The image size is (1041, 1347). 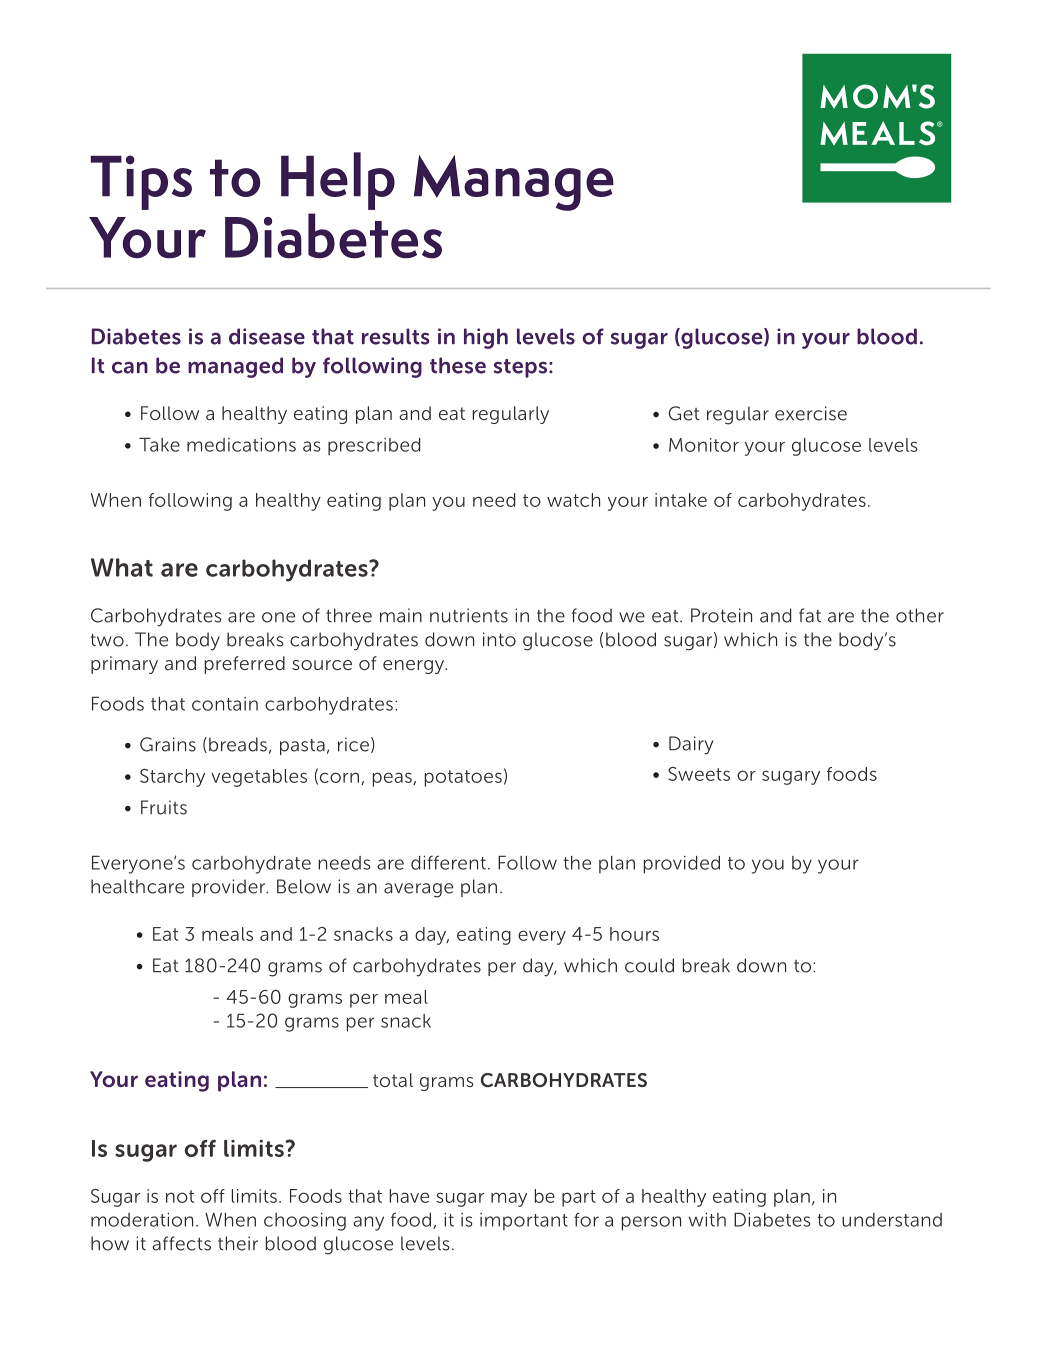 I want to click on Tips, so click(x=141, y=182).
